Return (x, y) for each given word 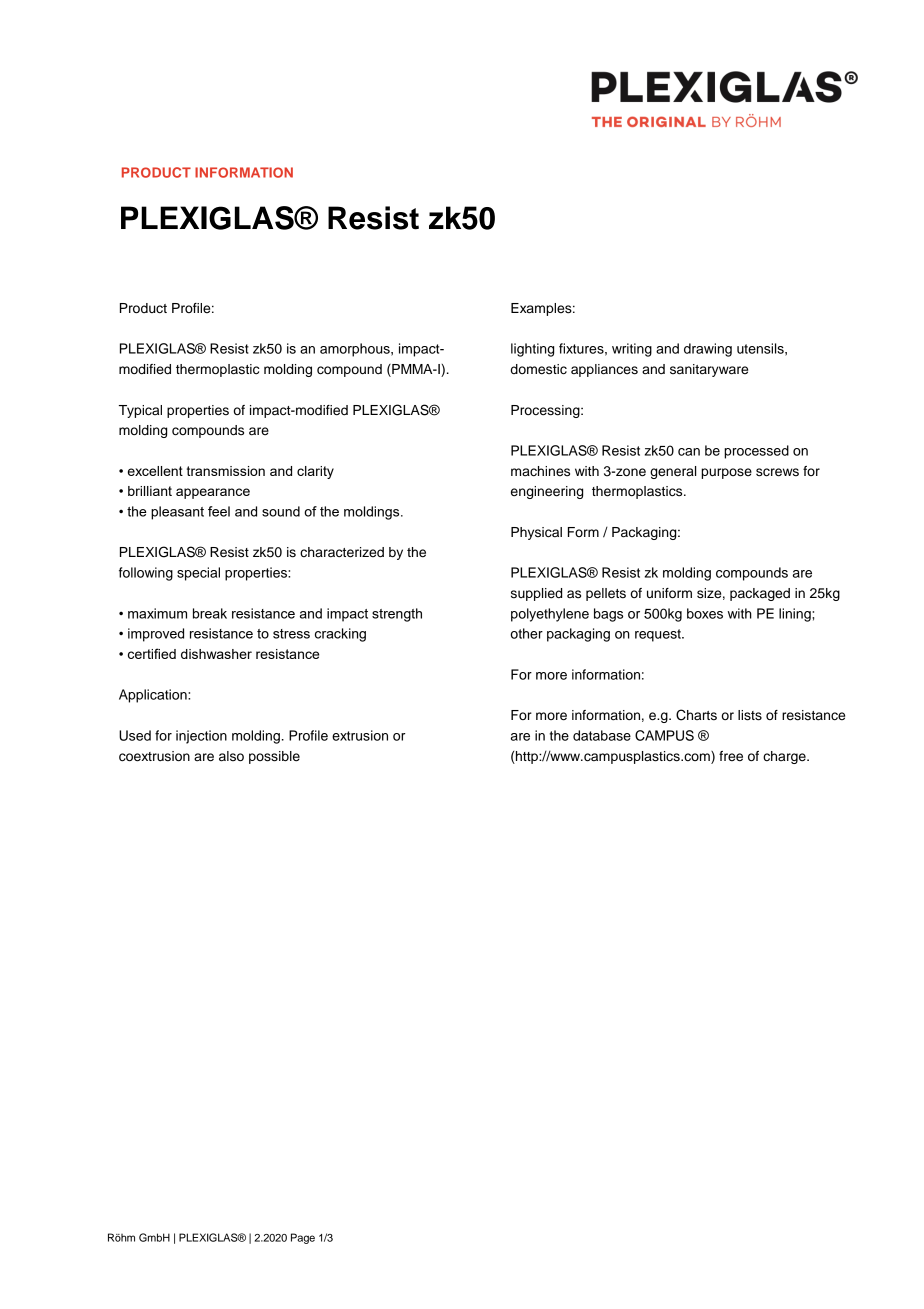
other (527, 633)
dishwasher (216, 654)
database (602, 735)
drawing (708, 350)
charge (785, 757)
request (659, 635)
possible (274, 757)
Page (303, 1238)
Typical (140, 411)
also (231, 756)
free (731, 756)
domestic (539, 369)
